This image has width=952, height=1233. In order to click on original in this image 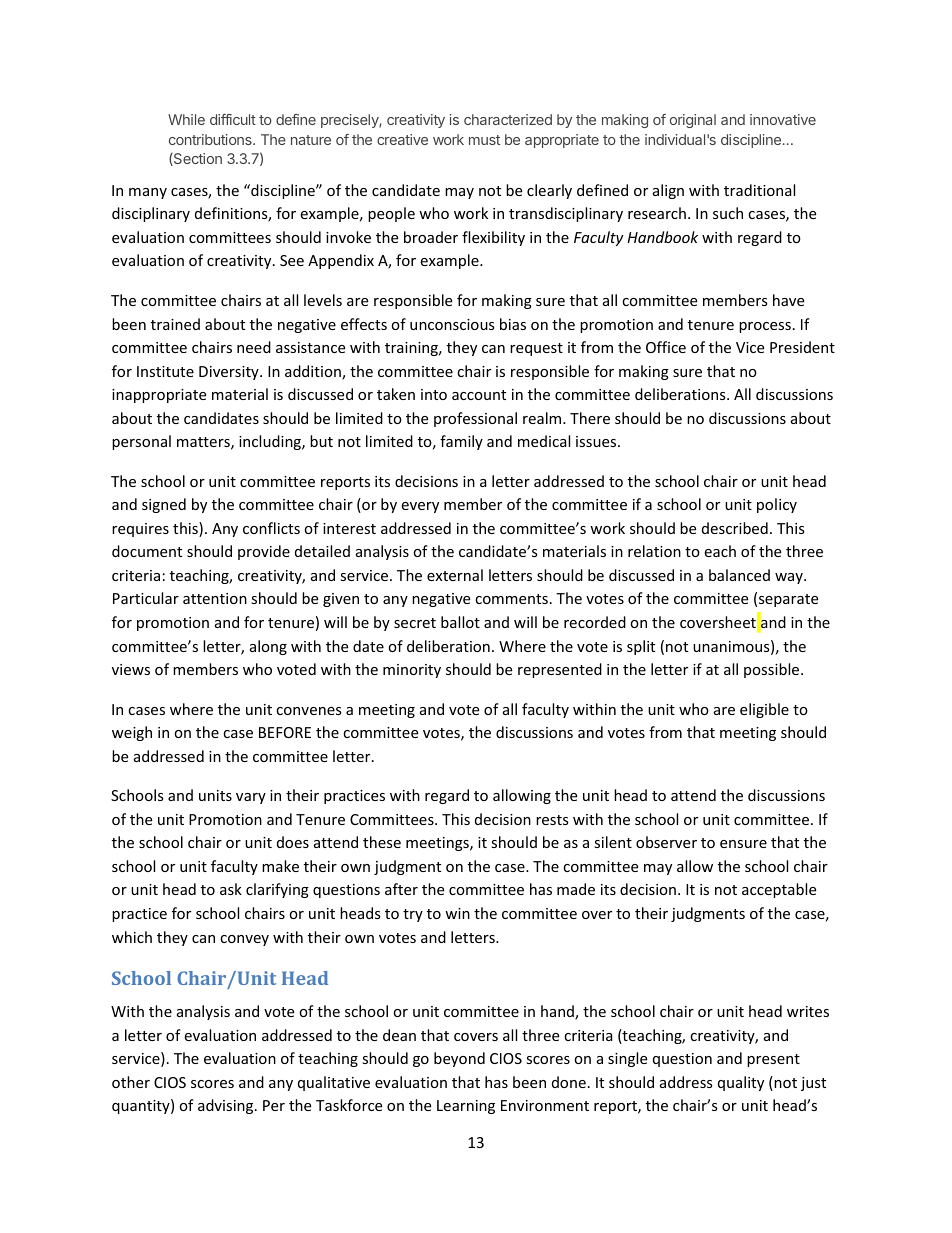, I will do `click(693, 121)`.
